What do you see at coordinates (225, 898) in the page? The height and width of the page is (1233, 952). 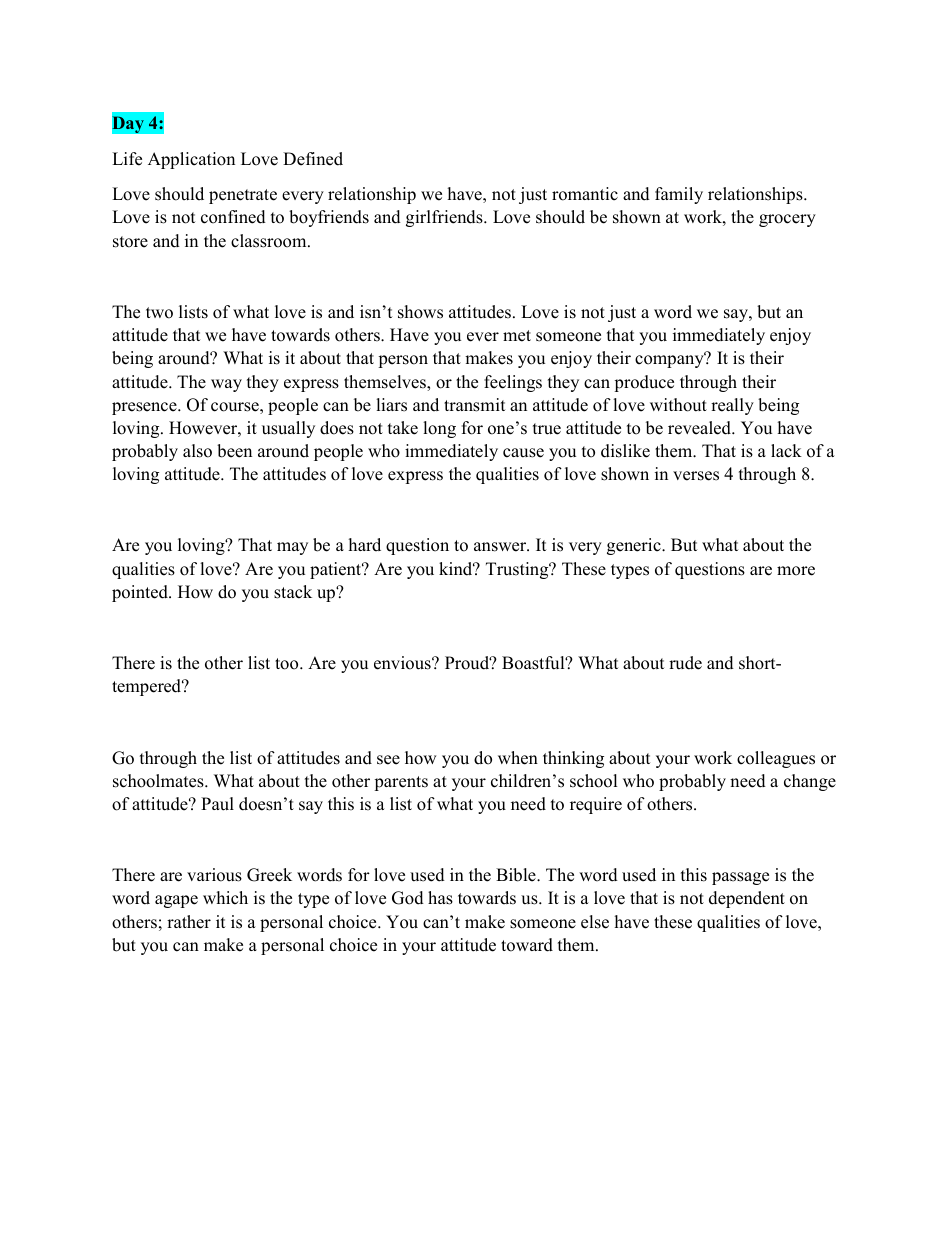 I see `which` at bounding box center [225, 898].
